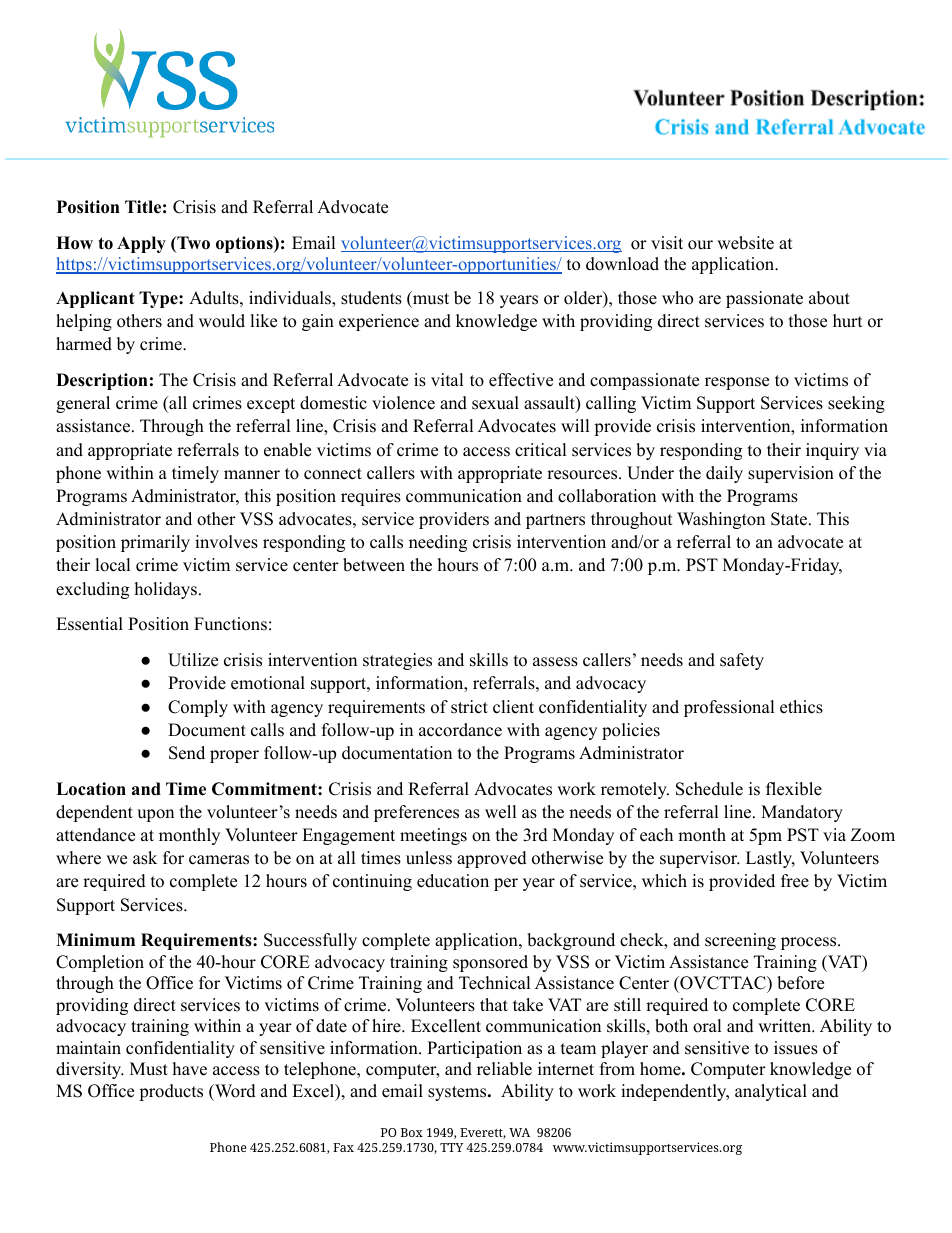 The image size is (952, 1233). What do you see at coordinates (469, 707) in the screenshot?
I see `strict` at bounding box center [469, 707].
